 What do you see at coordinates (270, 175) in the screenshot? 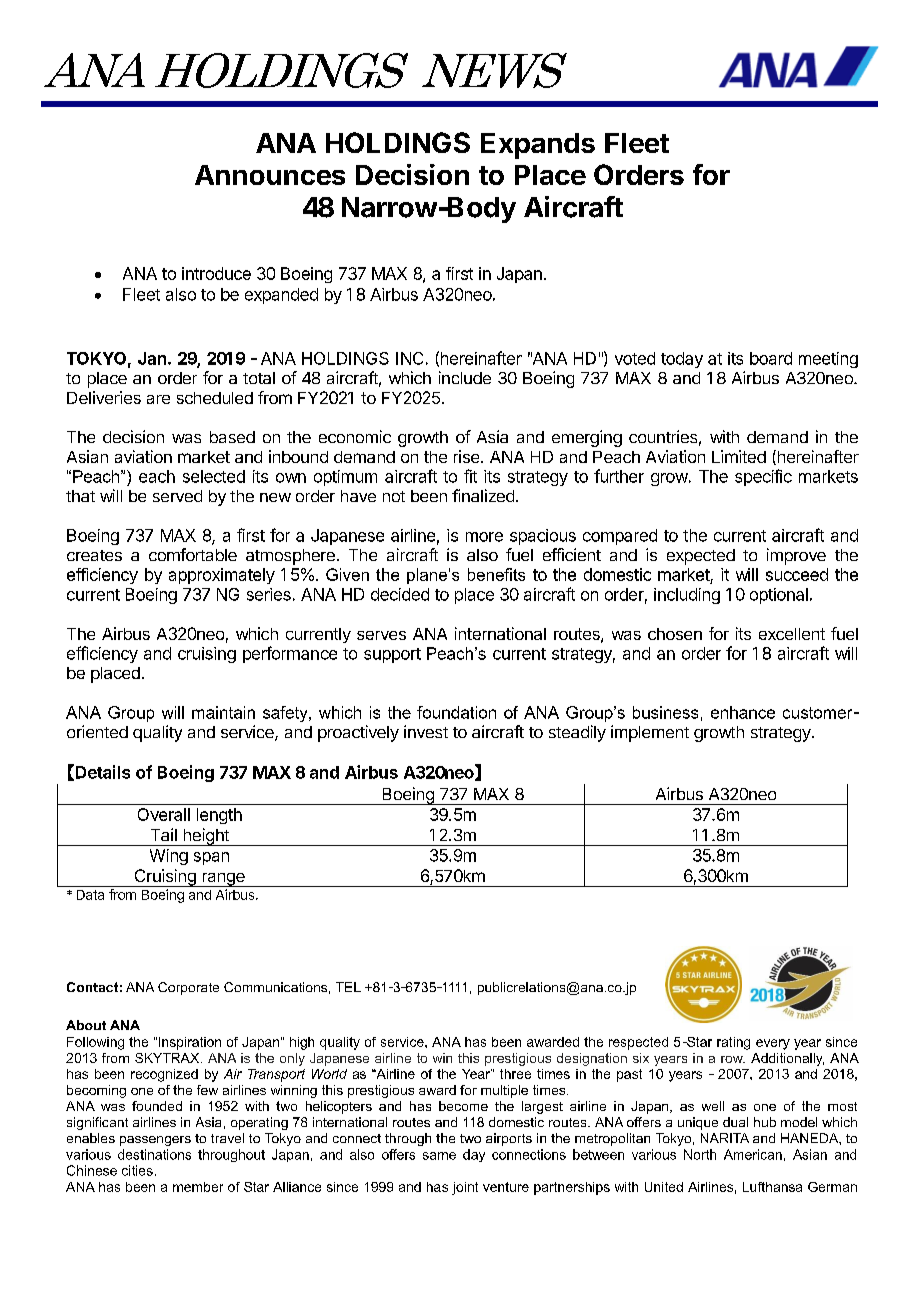
I see `Announces` at bounding box center [270, 175].
